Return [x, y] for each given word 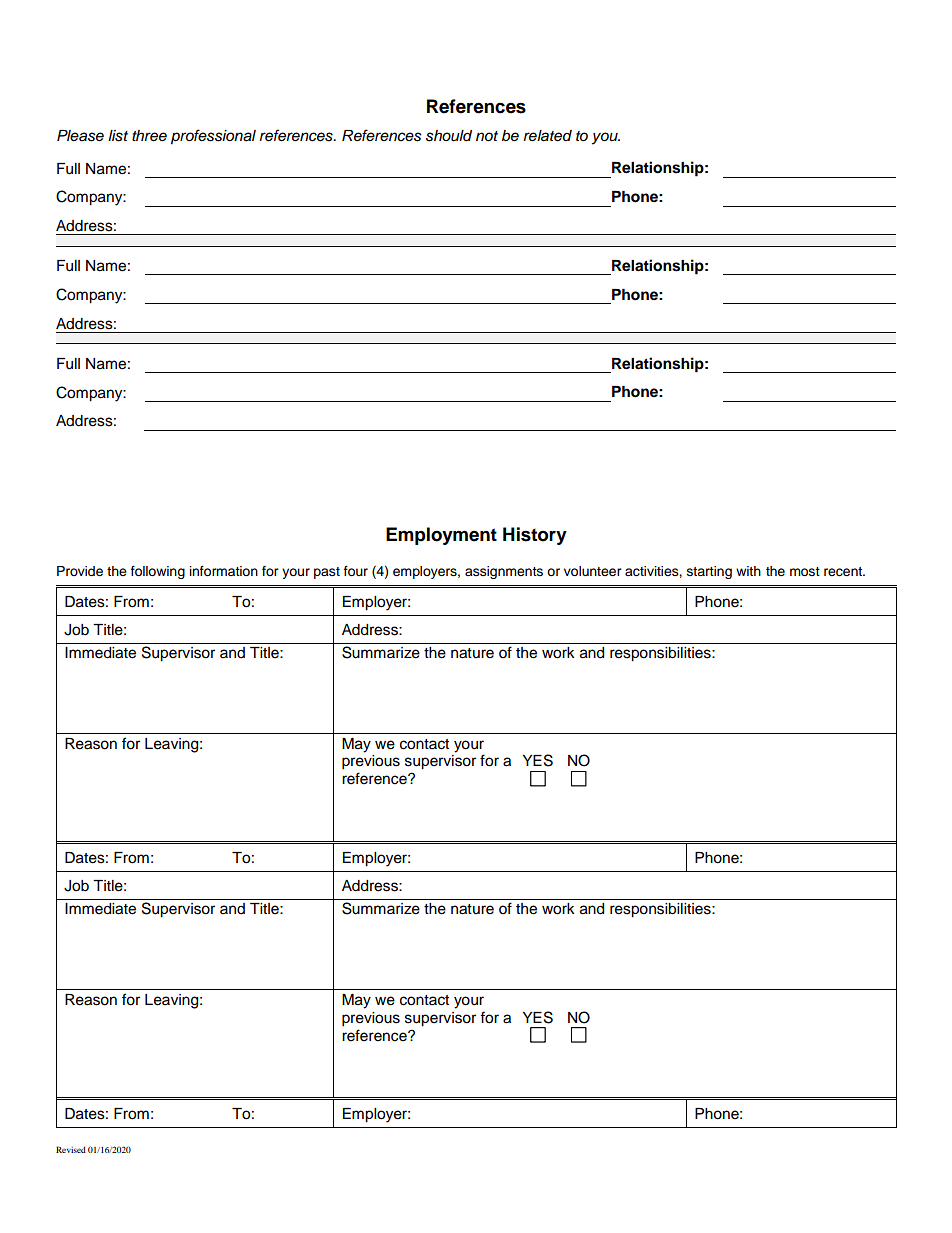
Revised [71, 1149]
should [449, 136]
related [548, 136]
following [158, 572]
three [149, 136]
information [224, 571]
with [748, 571]
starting [709, 572]
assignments [504, 572]
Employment [441, 536]
